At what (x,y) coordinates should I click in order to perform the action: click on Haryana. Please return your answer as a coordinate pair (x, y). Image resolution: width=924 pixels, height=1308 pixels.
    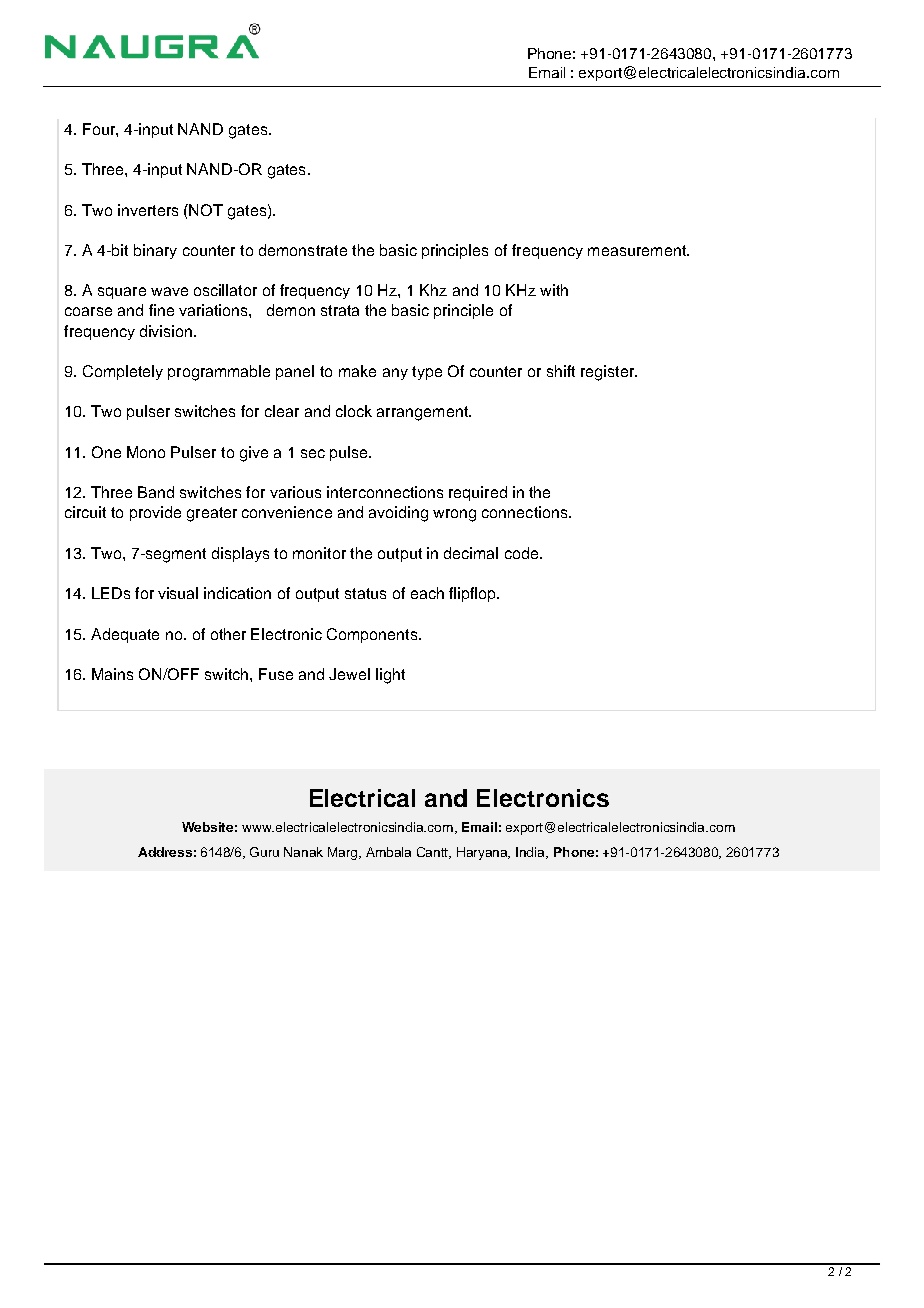
    Looking at the image, I should click on (483, 853).
